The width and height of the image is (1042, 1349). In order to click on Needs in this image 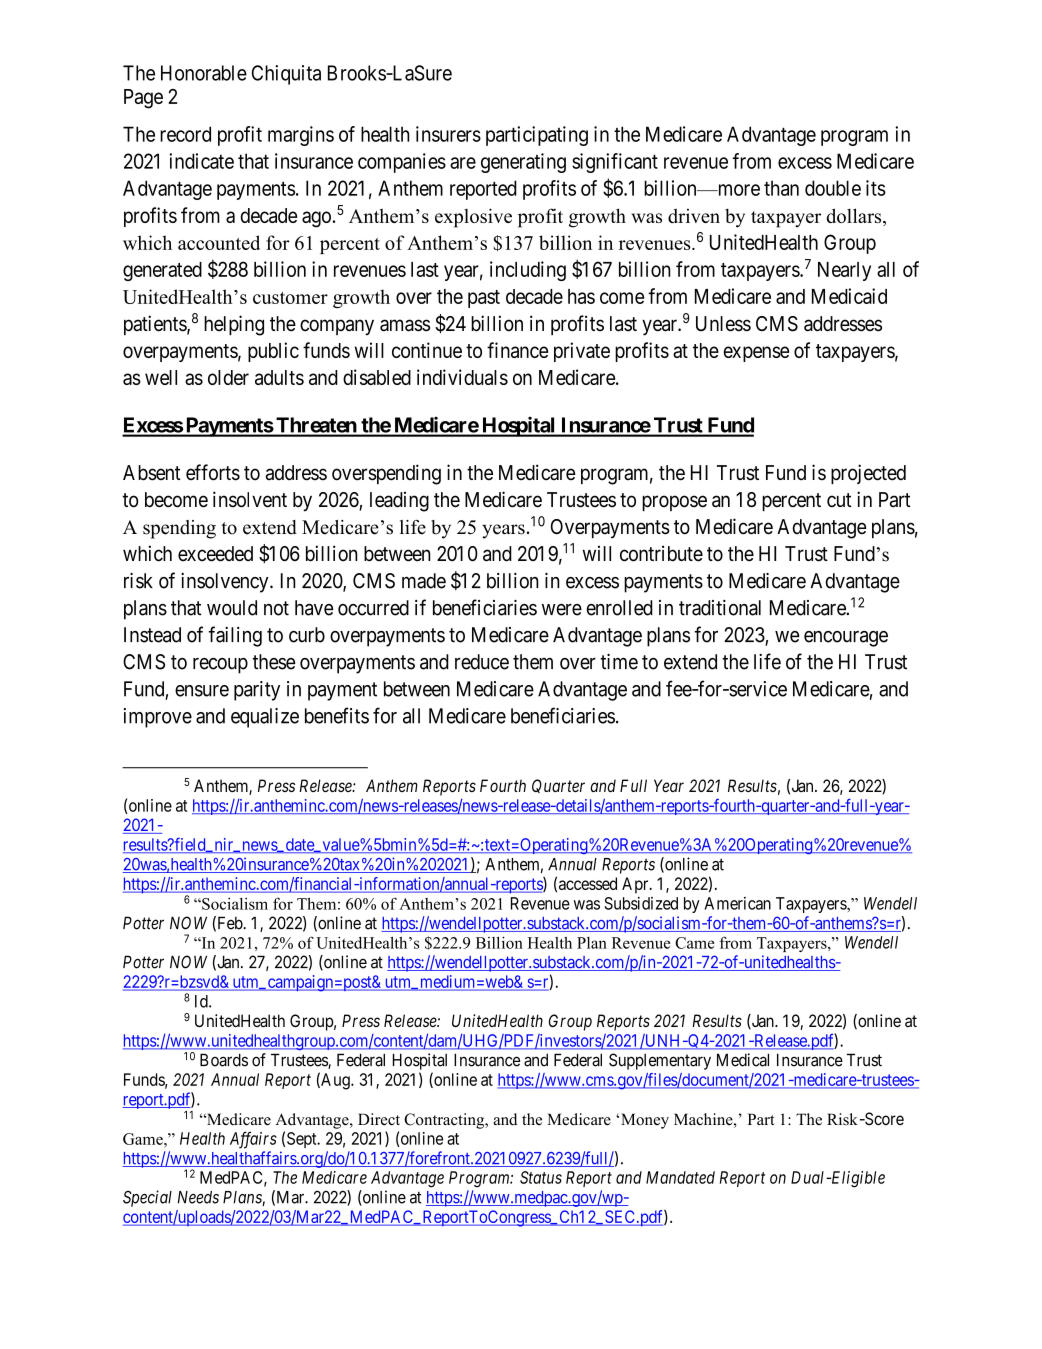, I will do `click(198, 1197)`.
